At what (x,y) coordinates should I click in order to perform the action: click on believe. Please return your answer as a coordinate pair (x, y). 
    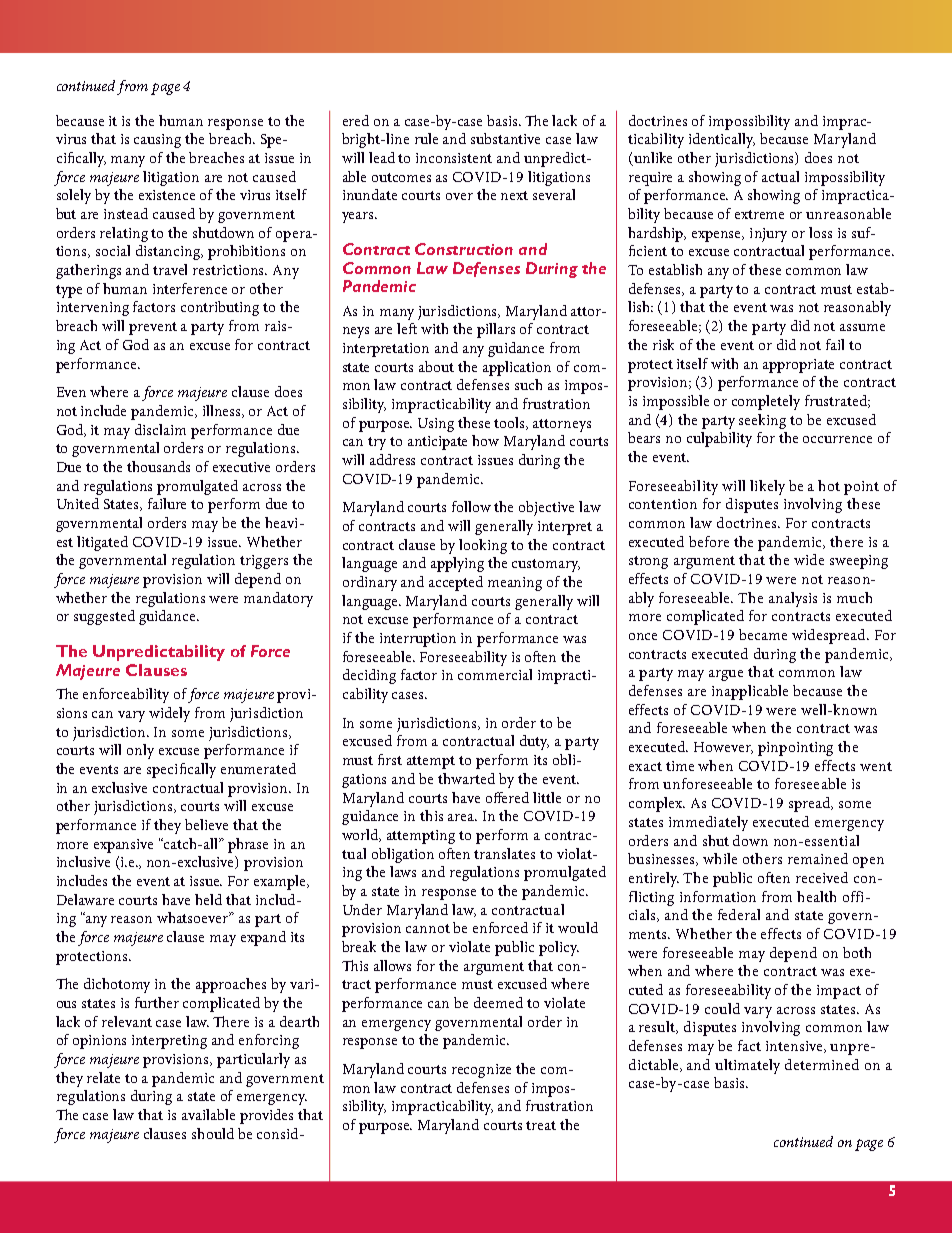
    Looking at the image, I should click on (206, 824).
